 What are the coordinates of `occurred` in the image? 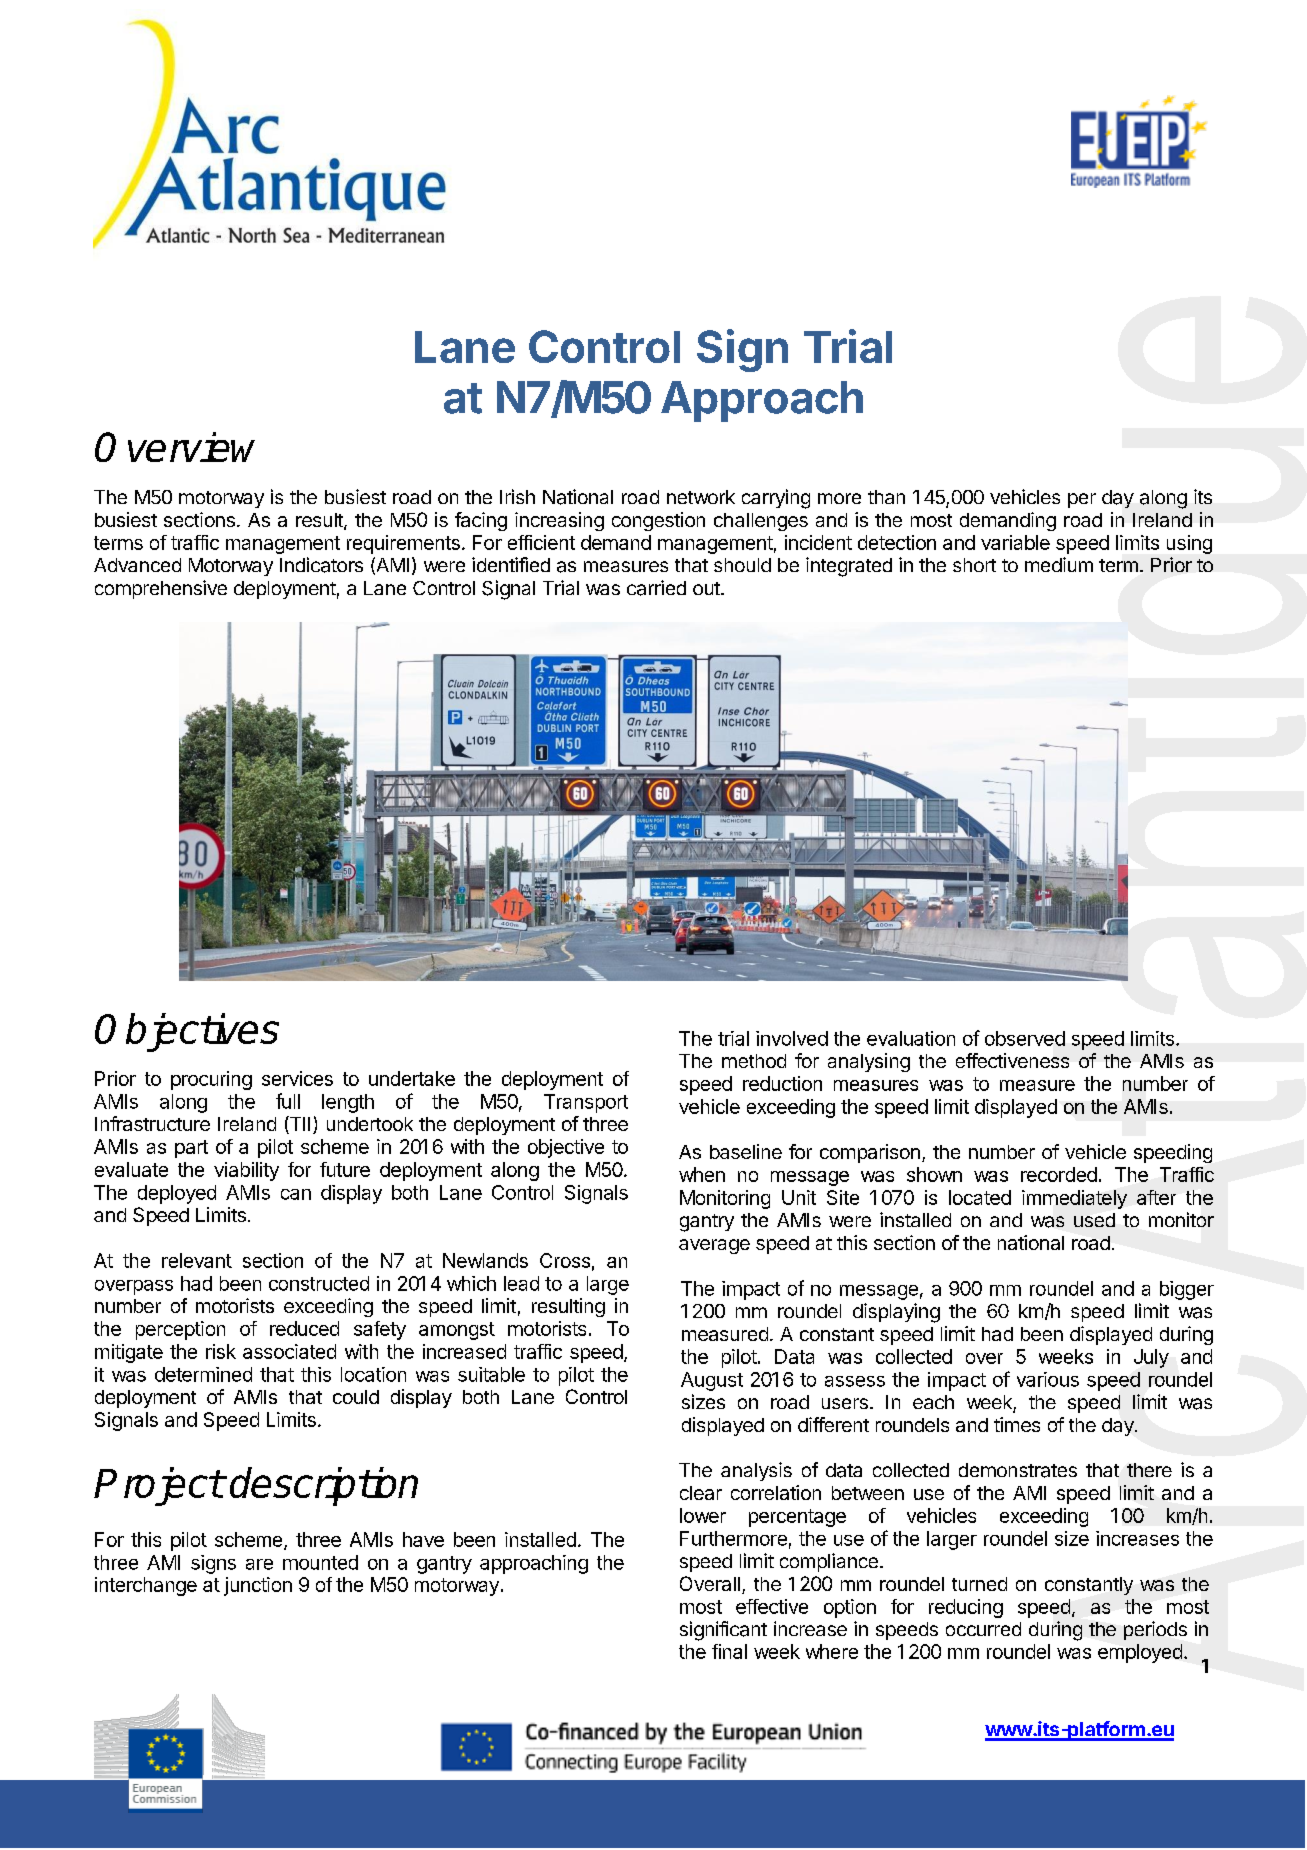 It's located at (983, 1629).
